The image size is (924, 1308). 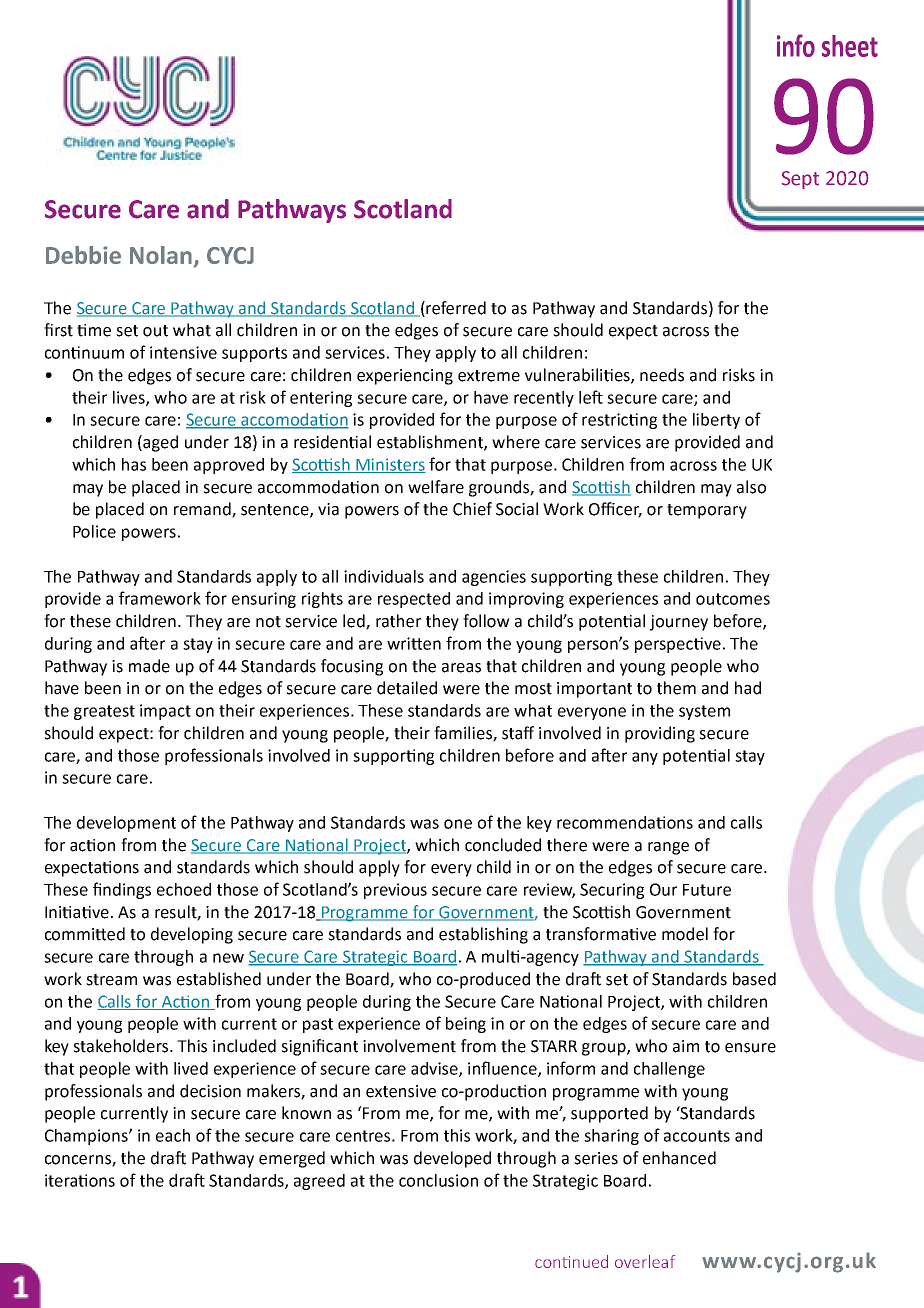 What do you see at coordinates (679, 1158) in the screenshot?
I see `enhanced` at bounding box center [679, 1158].
